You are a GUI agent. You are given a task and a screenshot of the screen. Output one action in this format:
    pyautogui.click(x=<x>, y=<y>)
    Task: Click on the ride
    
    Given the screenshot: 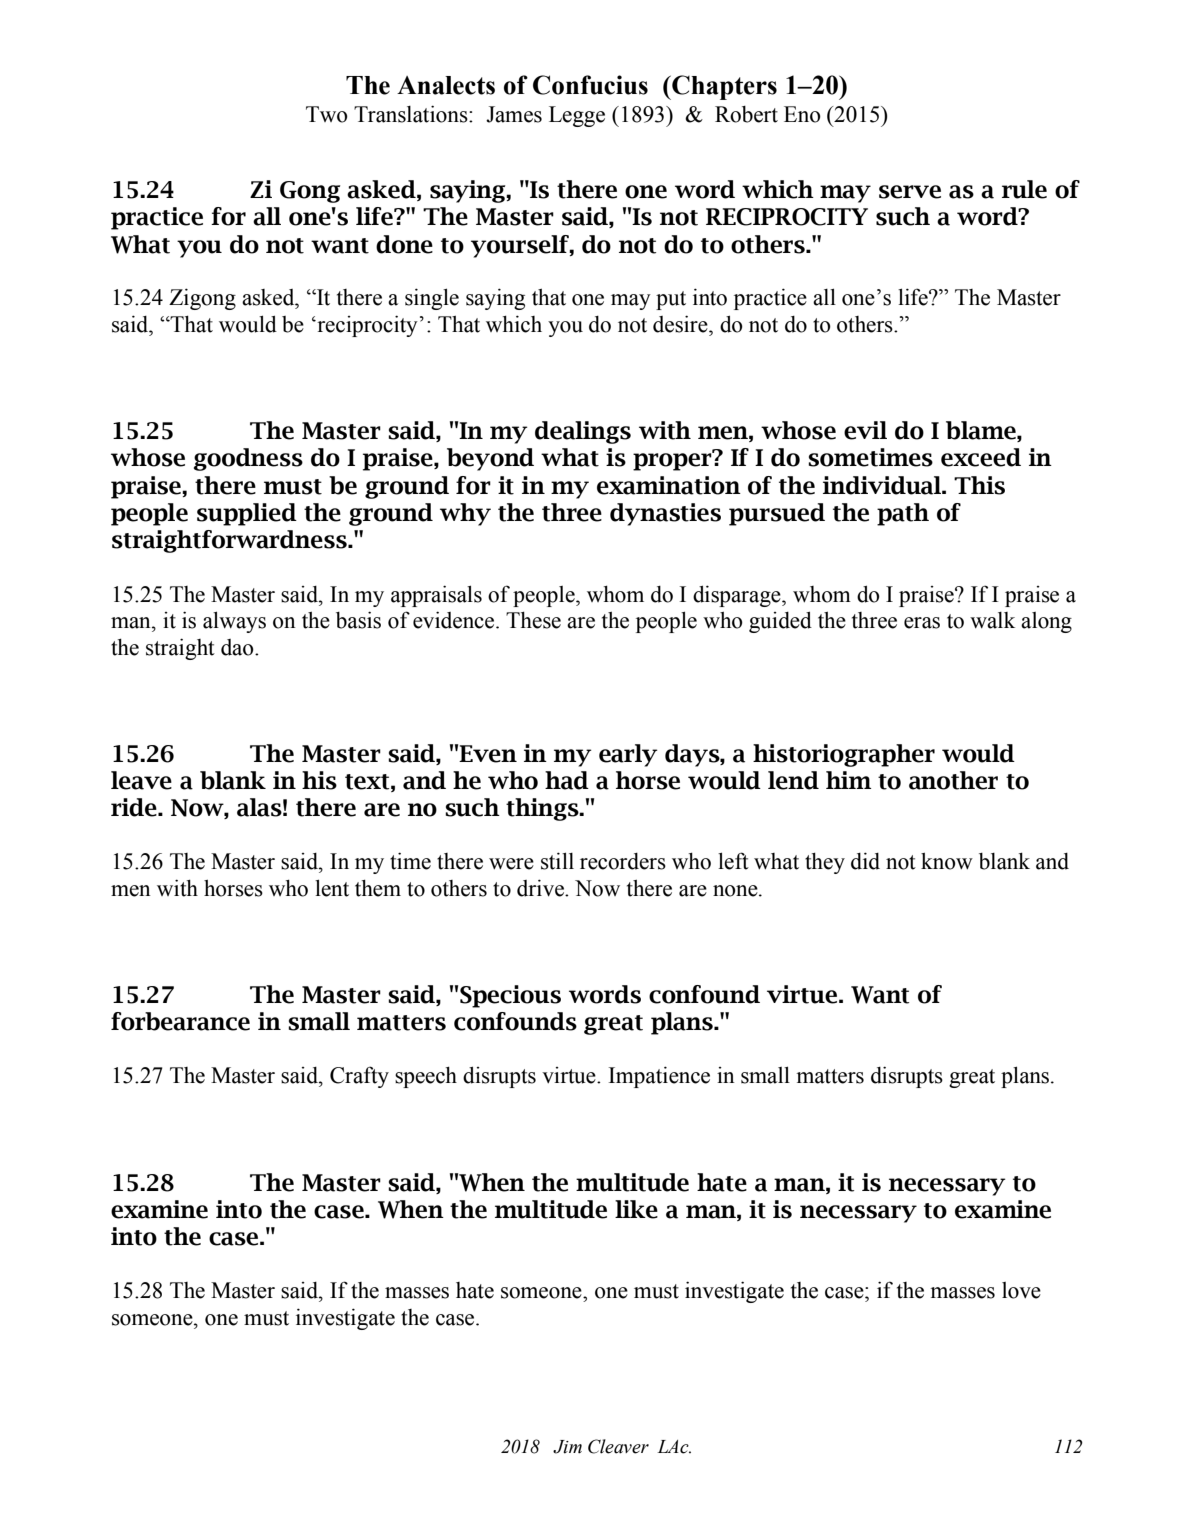 What is the action you would take?
    pyautogui.click(x=135, y=807)
